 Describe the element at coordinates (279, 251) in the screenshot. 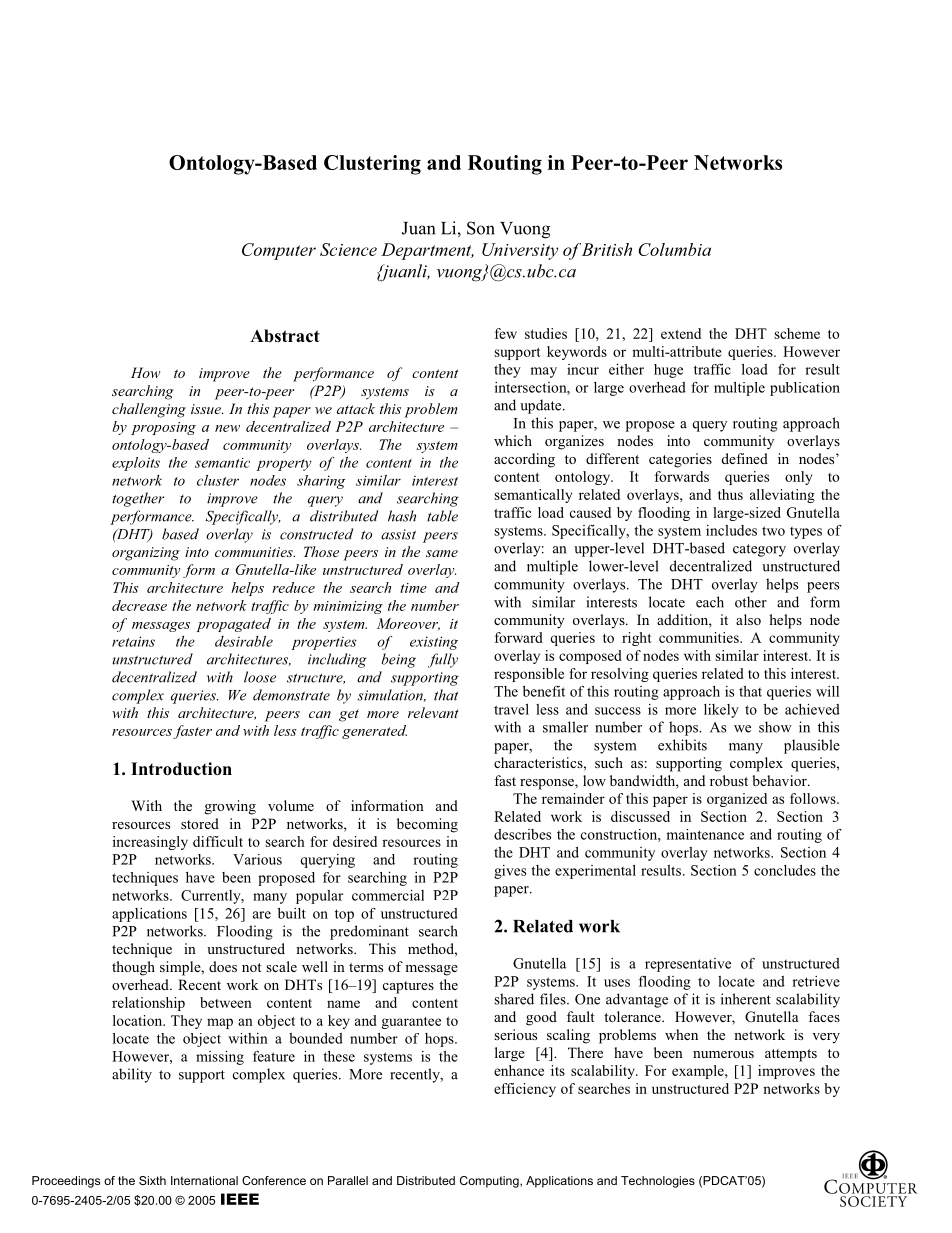

I see `Computer` at that location.
